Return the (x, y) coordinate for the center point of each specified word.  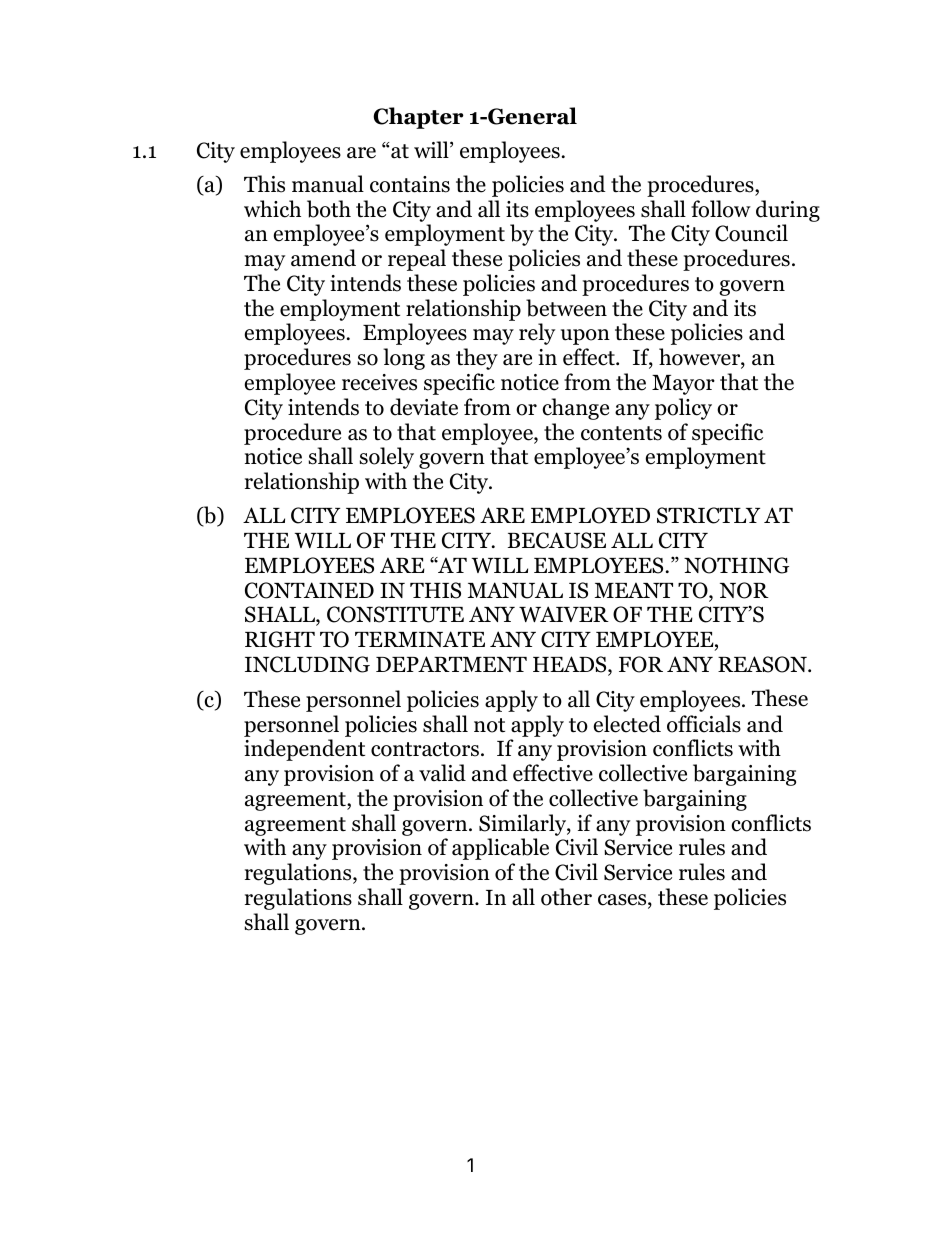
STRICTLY (708, 515)
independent (304, 750)
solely (387, 458)
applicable (500, 849)
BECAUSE (557, 540)
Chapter (418, 118)
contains (410, 184)
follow (721, 209)
